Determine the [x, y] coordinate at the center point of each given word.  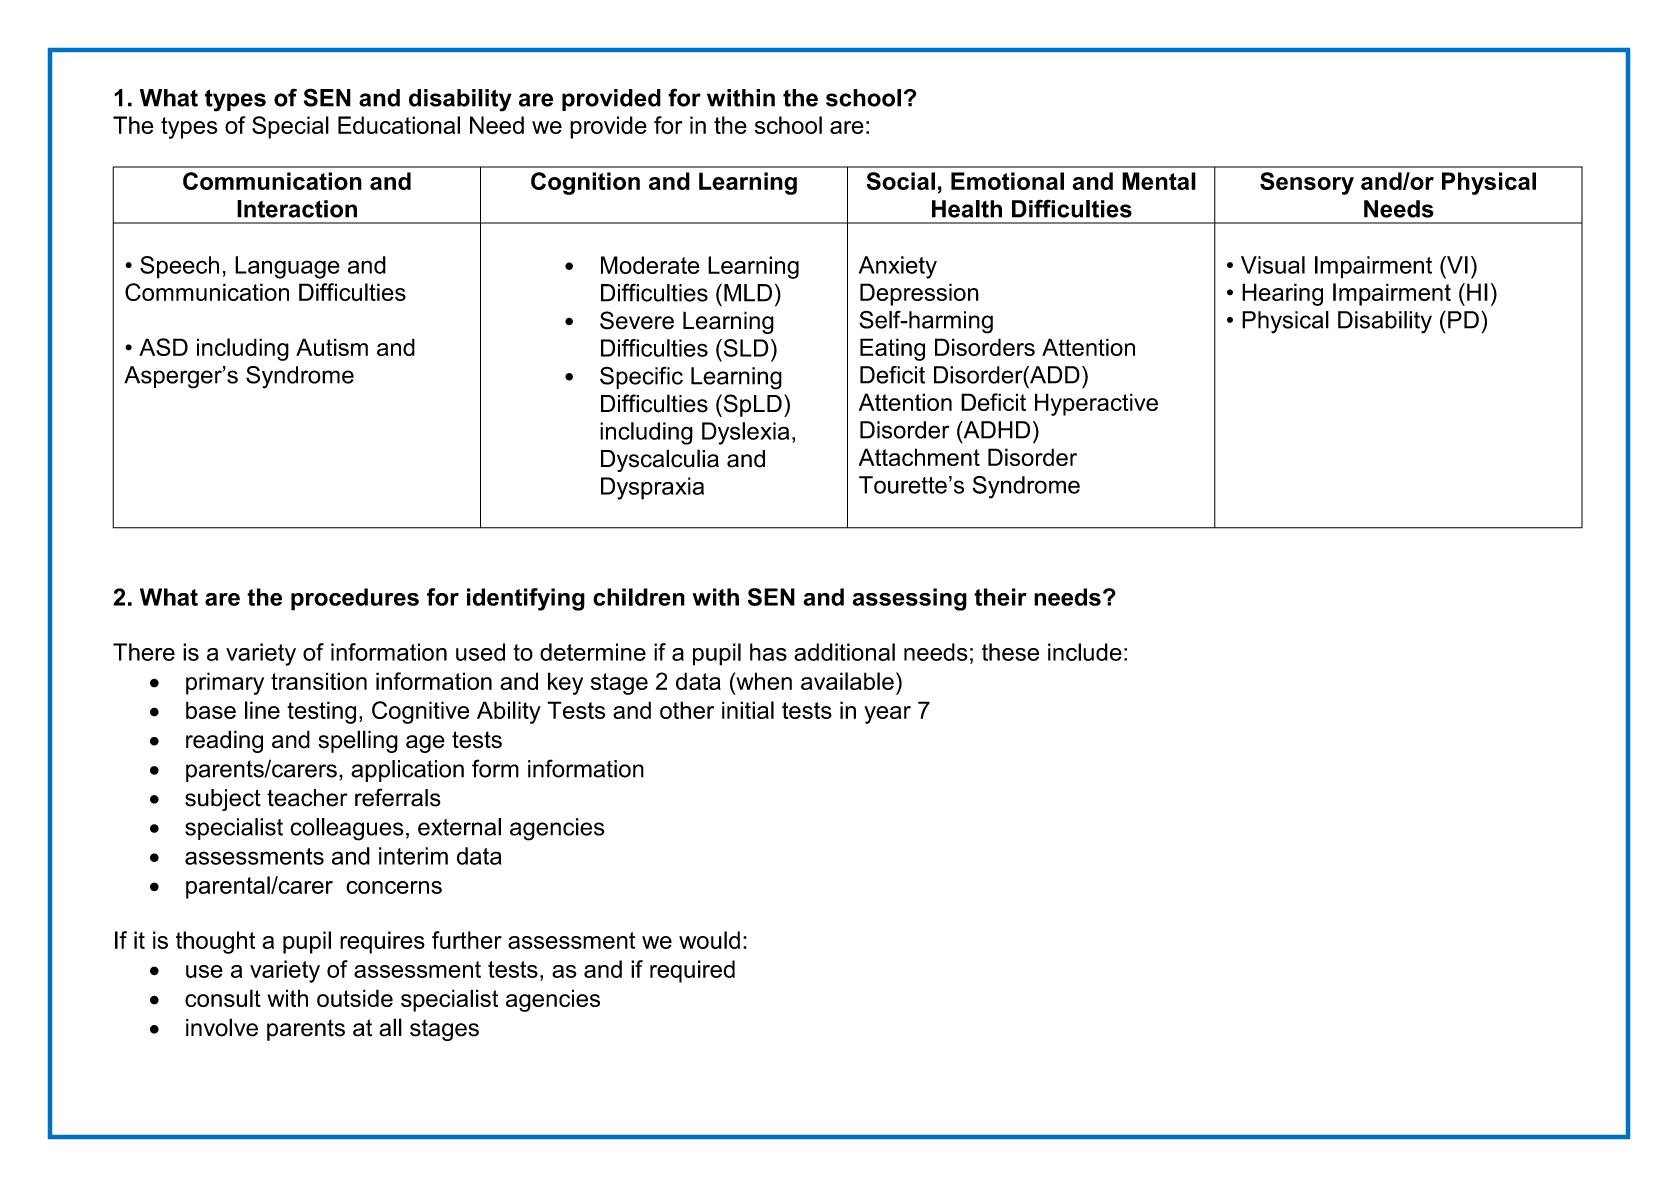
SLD [745, 348]
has [768, 652]
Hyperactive [1096, 404]
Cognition [585, 183]
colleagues [347, 829]
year [887, 715]
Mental [1159, 181]
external [459, 827]
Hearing [1282, 294]
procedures [355, 599]
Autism [332, 347]
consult [223, 998]
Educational [399, 125]
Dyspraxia [652, 488]
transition [319, 681]
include [1085, 652]
